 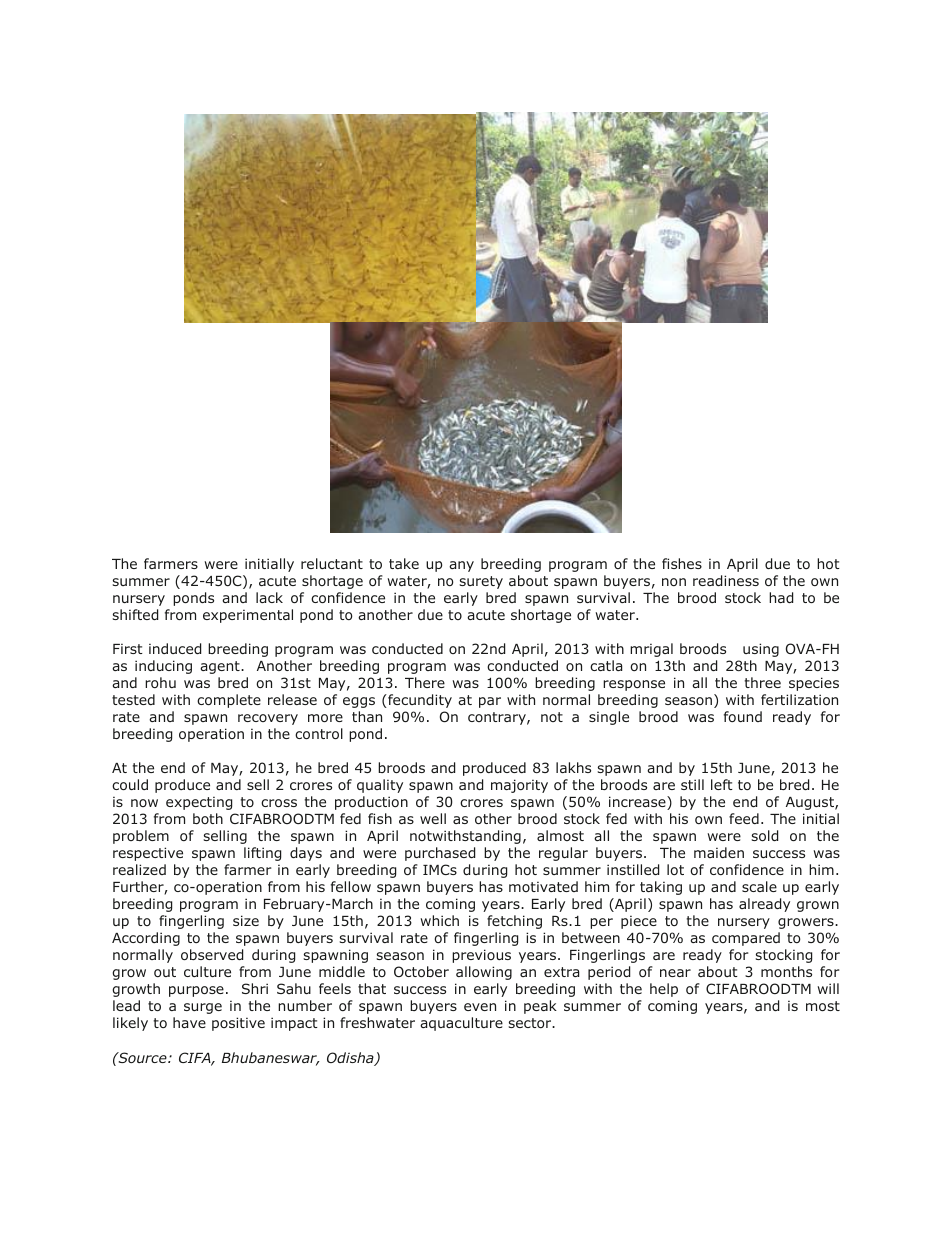 I want to click on feed, so click(x=744, y=818).
